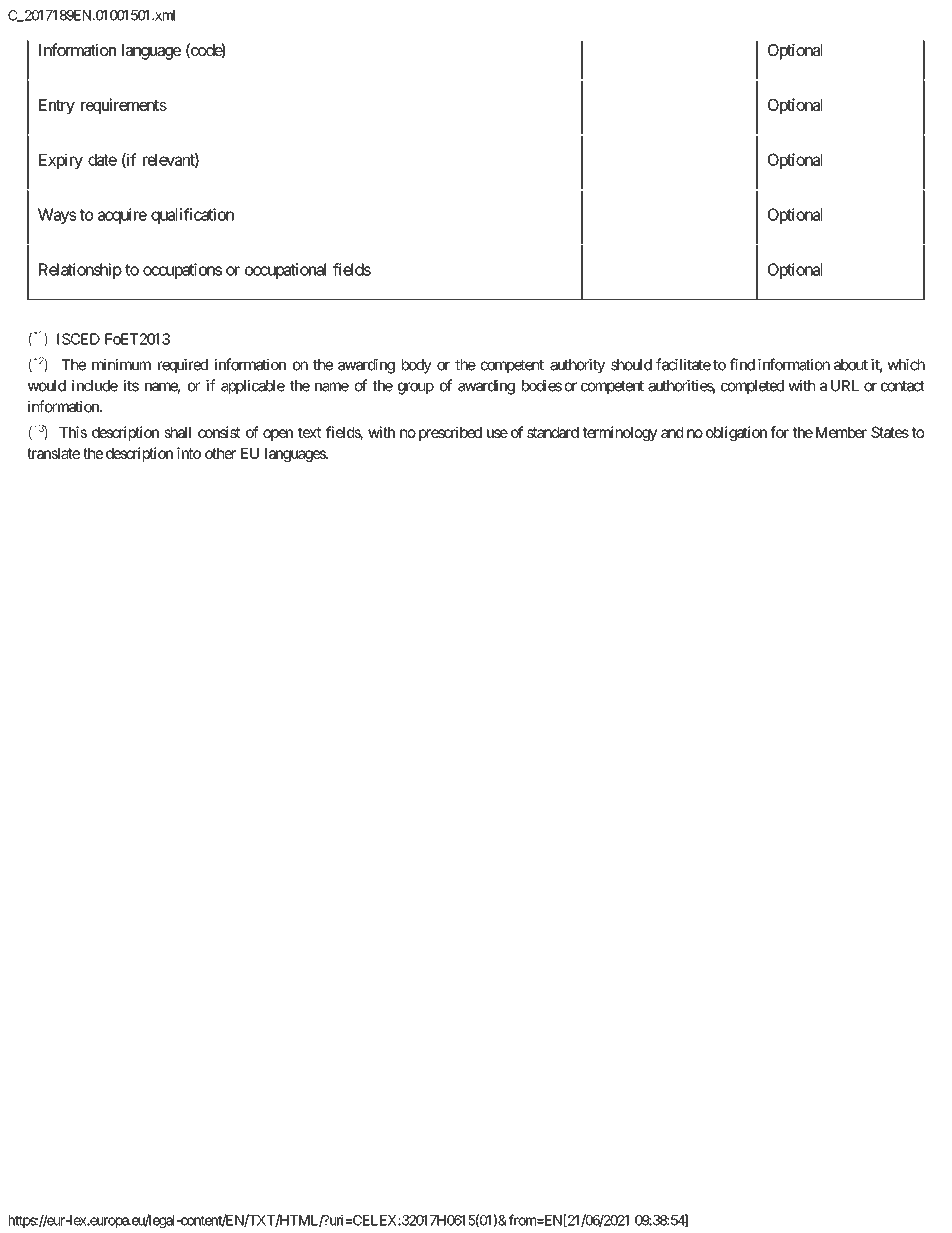 This image has height=1233, width=952. Describe the element at coordinates (851, 365) in the image. I see `about` at that location.
